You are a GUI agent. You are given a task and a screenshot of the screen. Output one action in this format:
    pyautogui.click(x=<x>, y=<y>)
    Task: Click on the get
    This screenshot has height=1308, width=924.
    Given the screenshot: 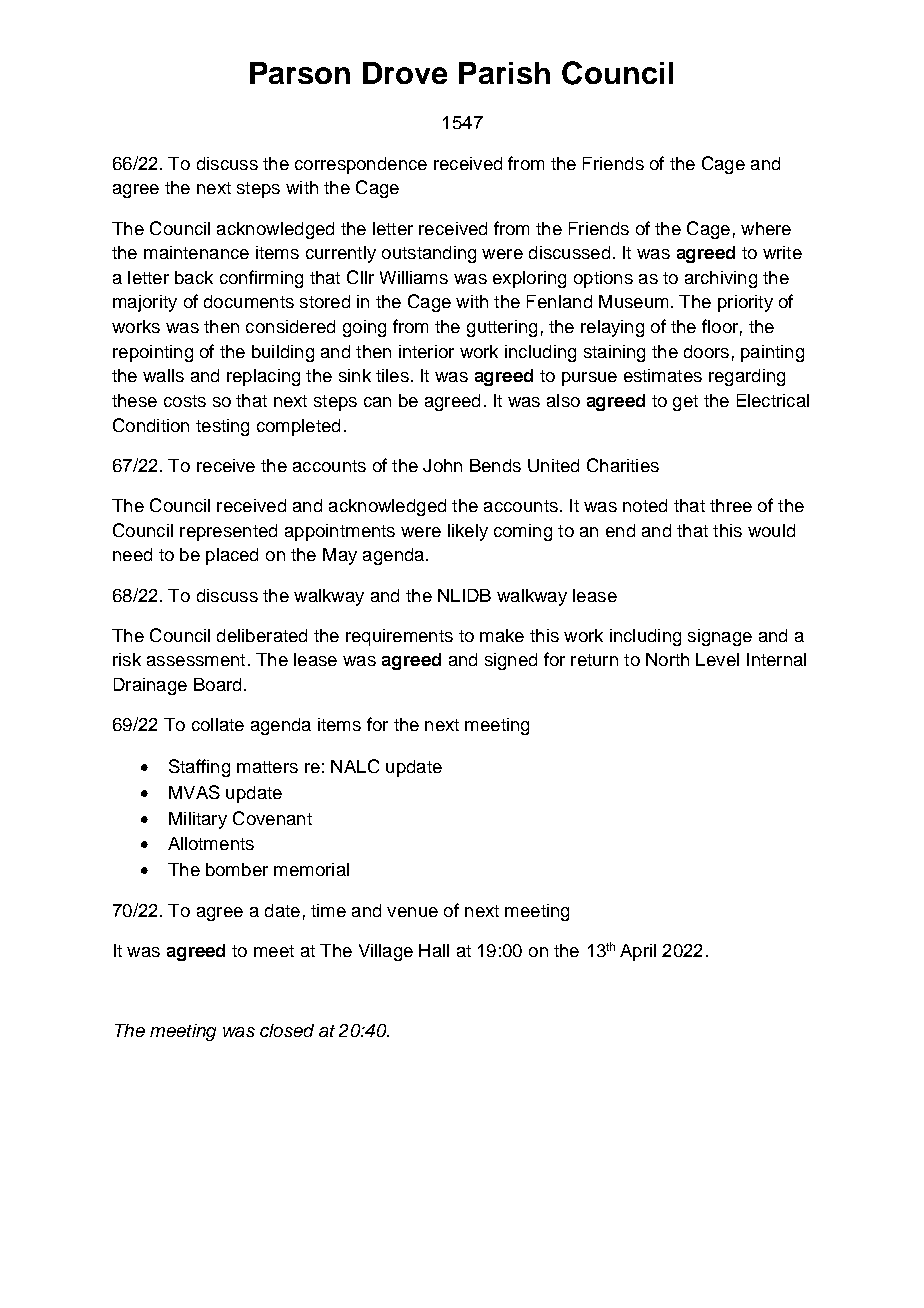 What is the action you would take?
    pyautogui.click(x=685, y=403)
